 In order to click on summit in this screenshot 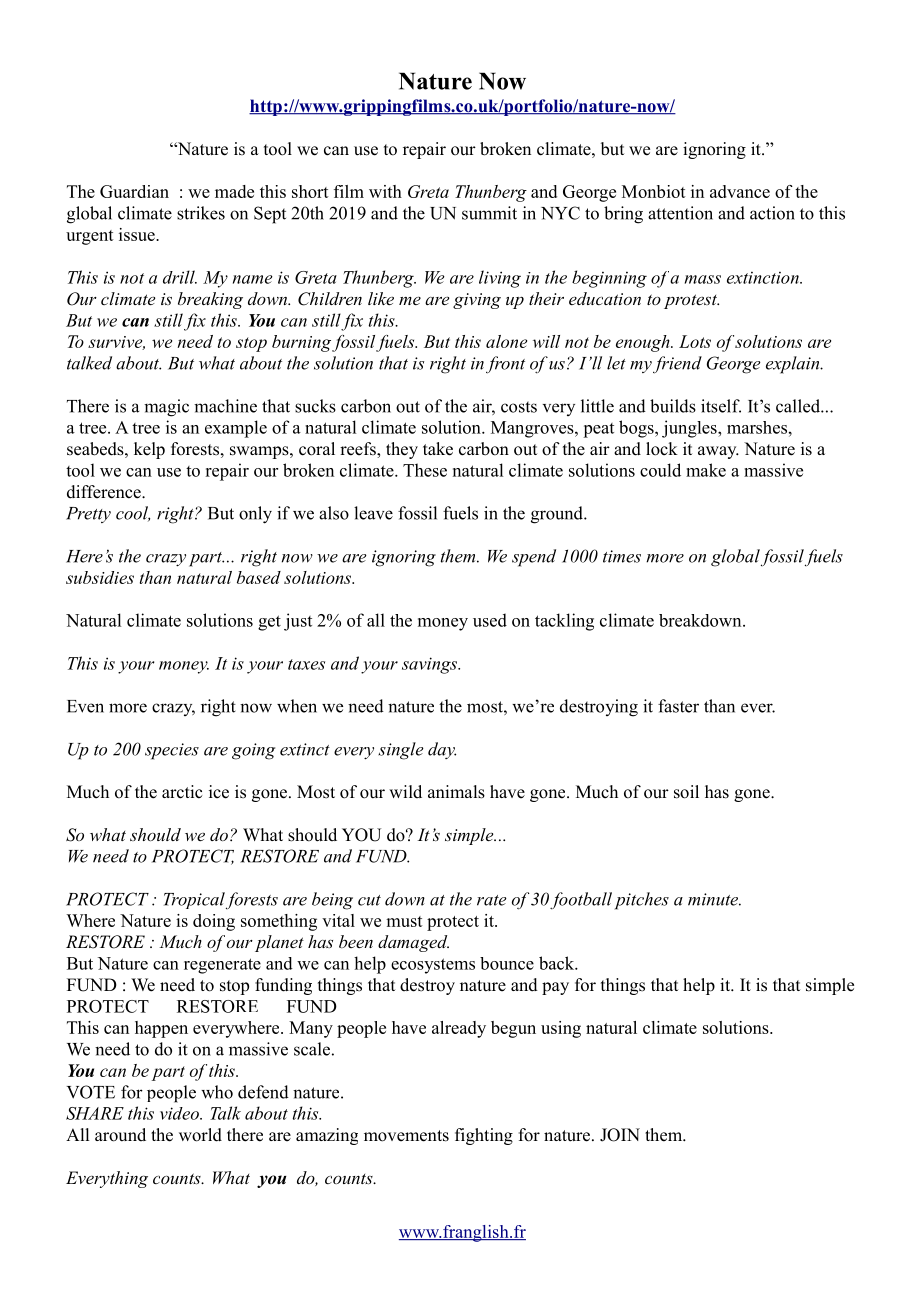, I will do `click(489, 213)`.
